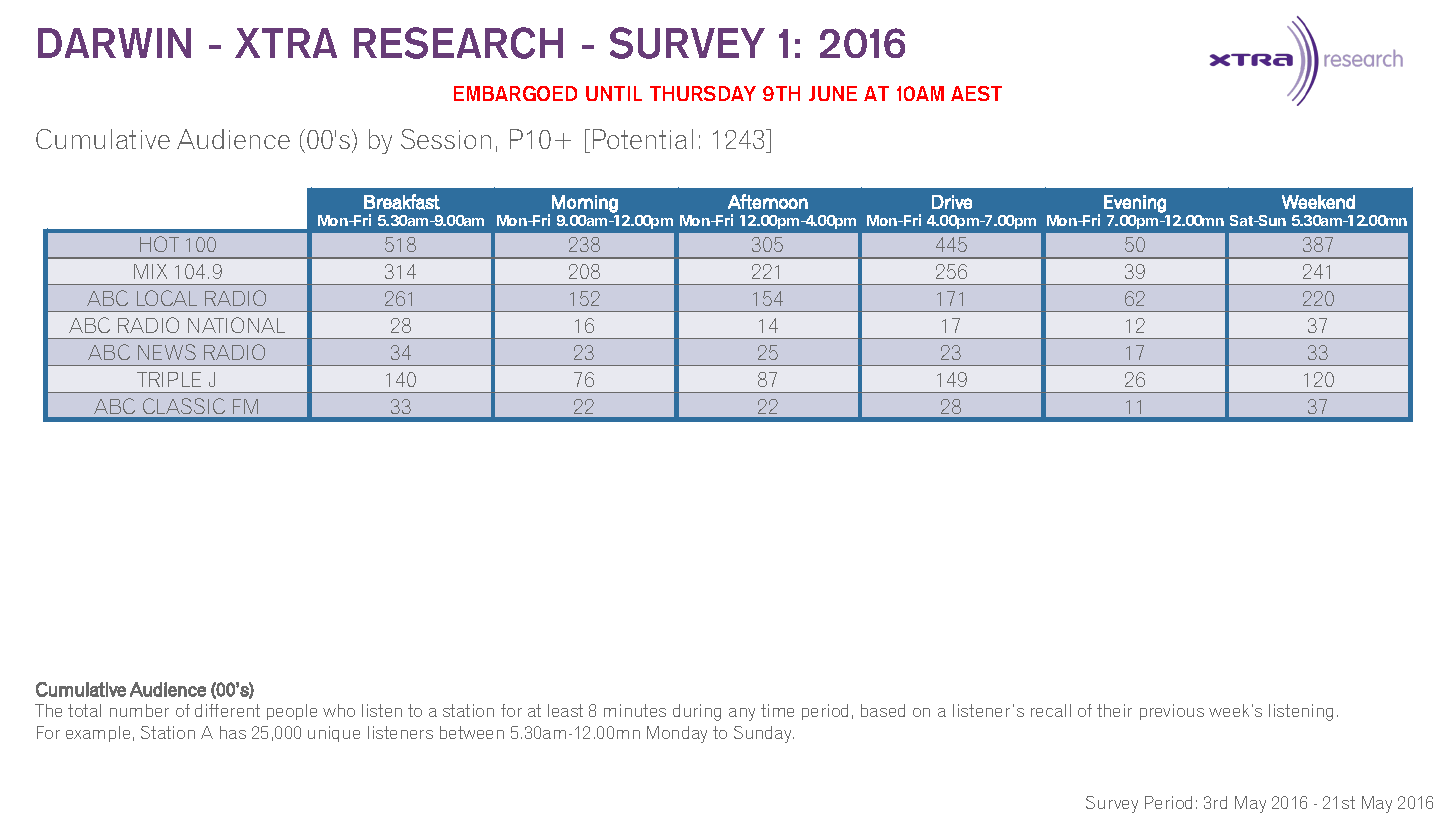  What do you see at coordinates (565, 710) in the screenshot?
I see `least` at bounding box center [565, 710].
